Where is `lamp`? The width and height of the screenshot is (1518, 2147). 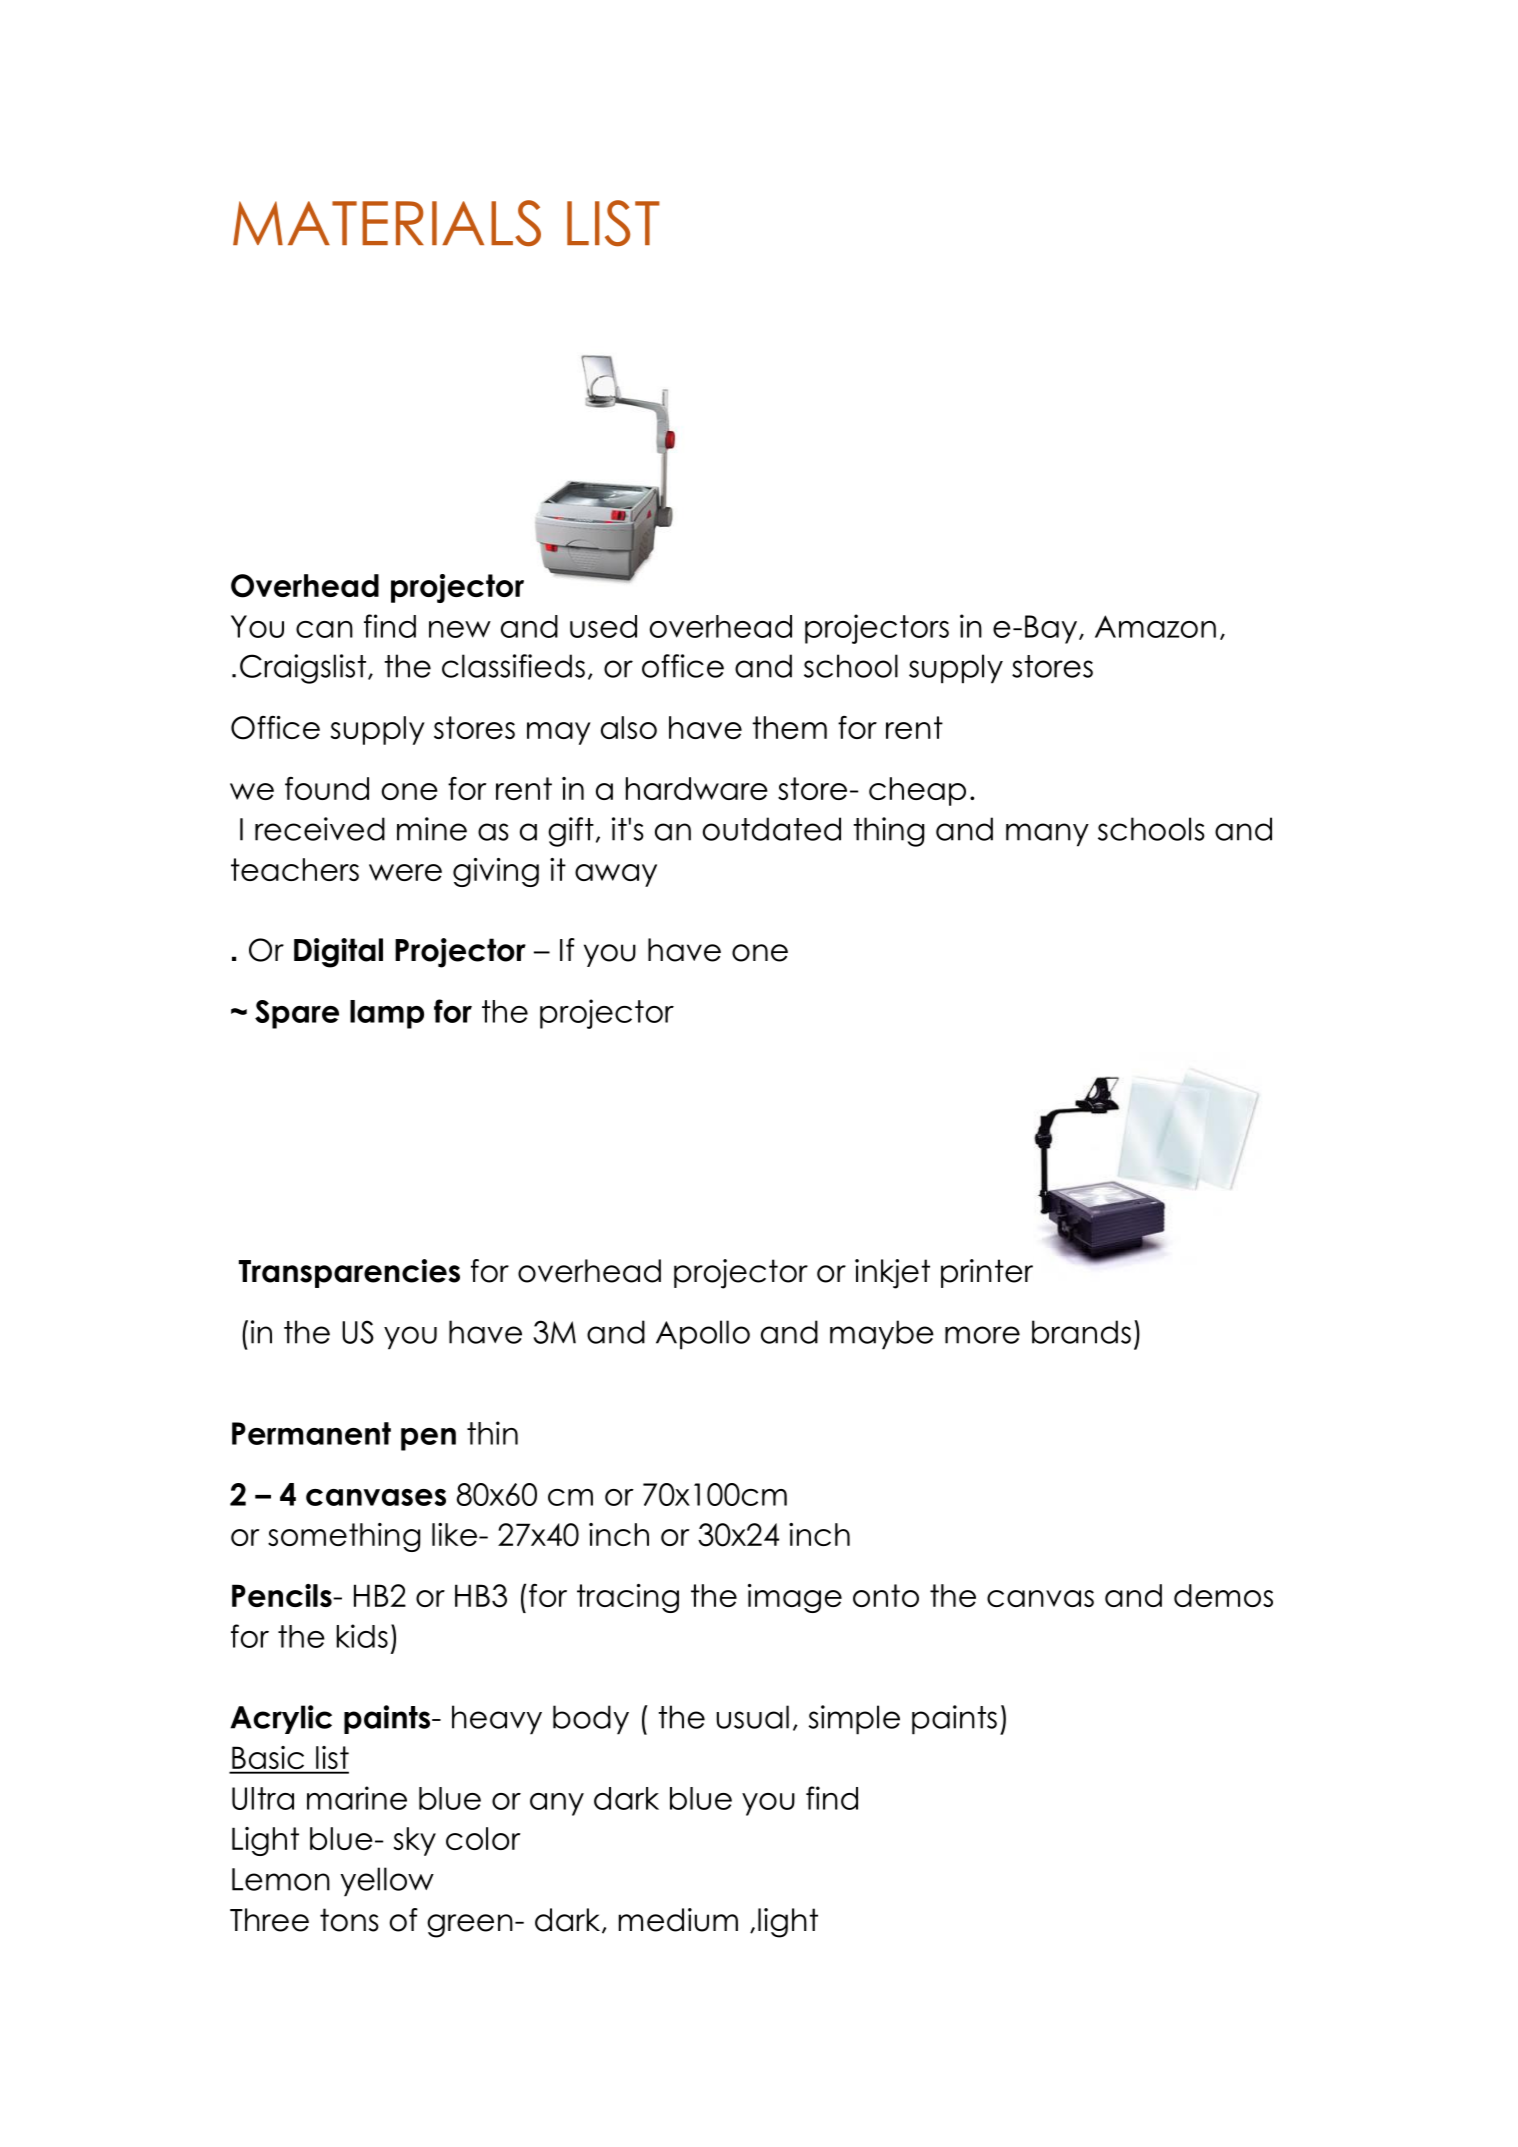 lamp is located at coordinates (387, 1014).
